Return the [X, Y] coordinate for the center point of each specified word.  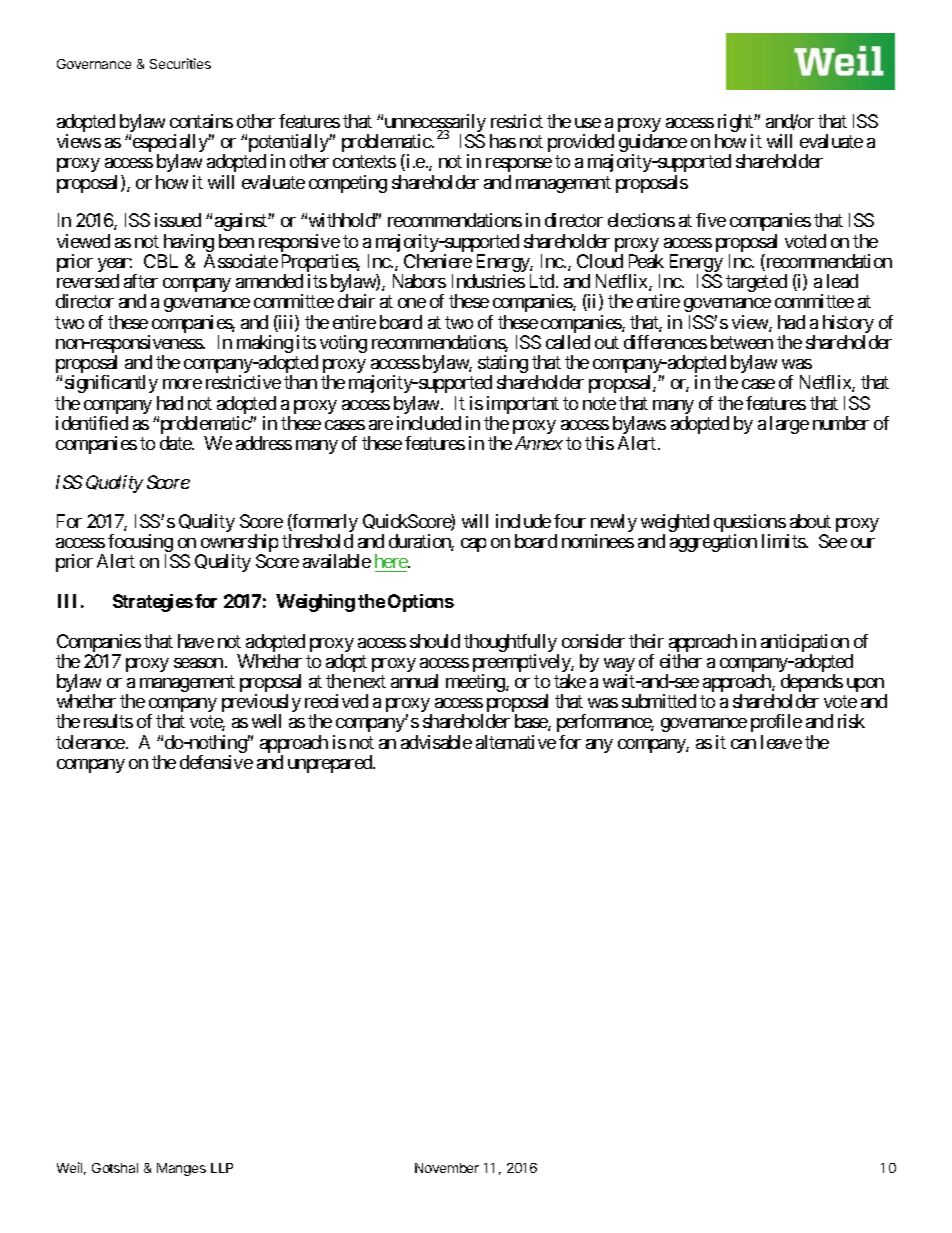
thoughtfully [511, 644]
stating [503, 365]
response [519, 165]
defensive [216, 762]
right [735, 124]
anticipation [805, 644]
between [742, 342]
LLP [222, 1168]
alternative [516, 742]
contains [201, 121]
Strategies [153, 603]
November [447, 1168]
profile [776, 723]
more [182, 384]
